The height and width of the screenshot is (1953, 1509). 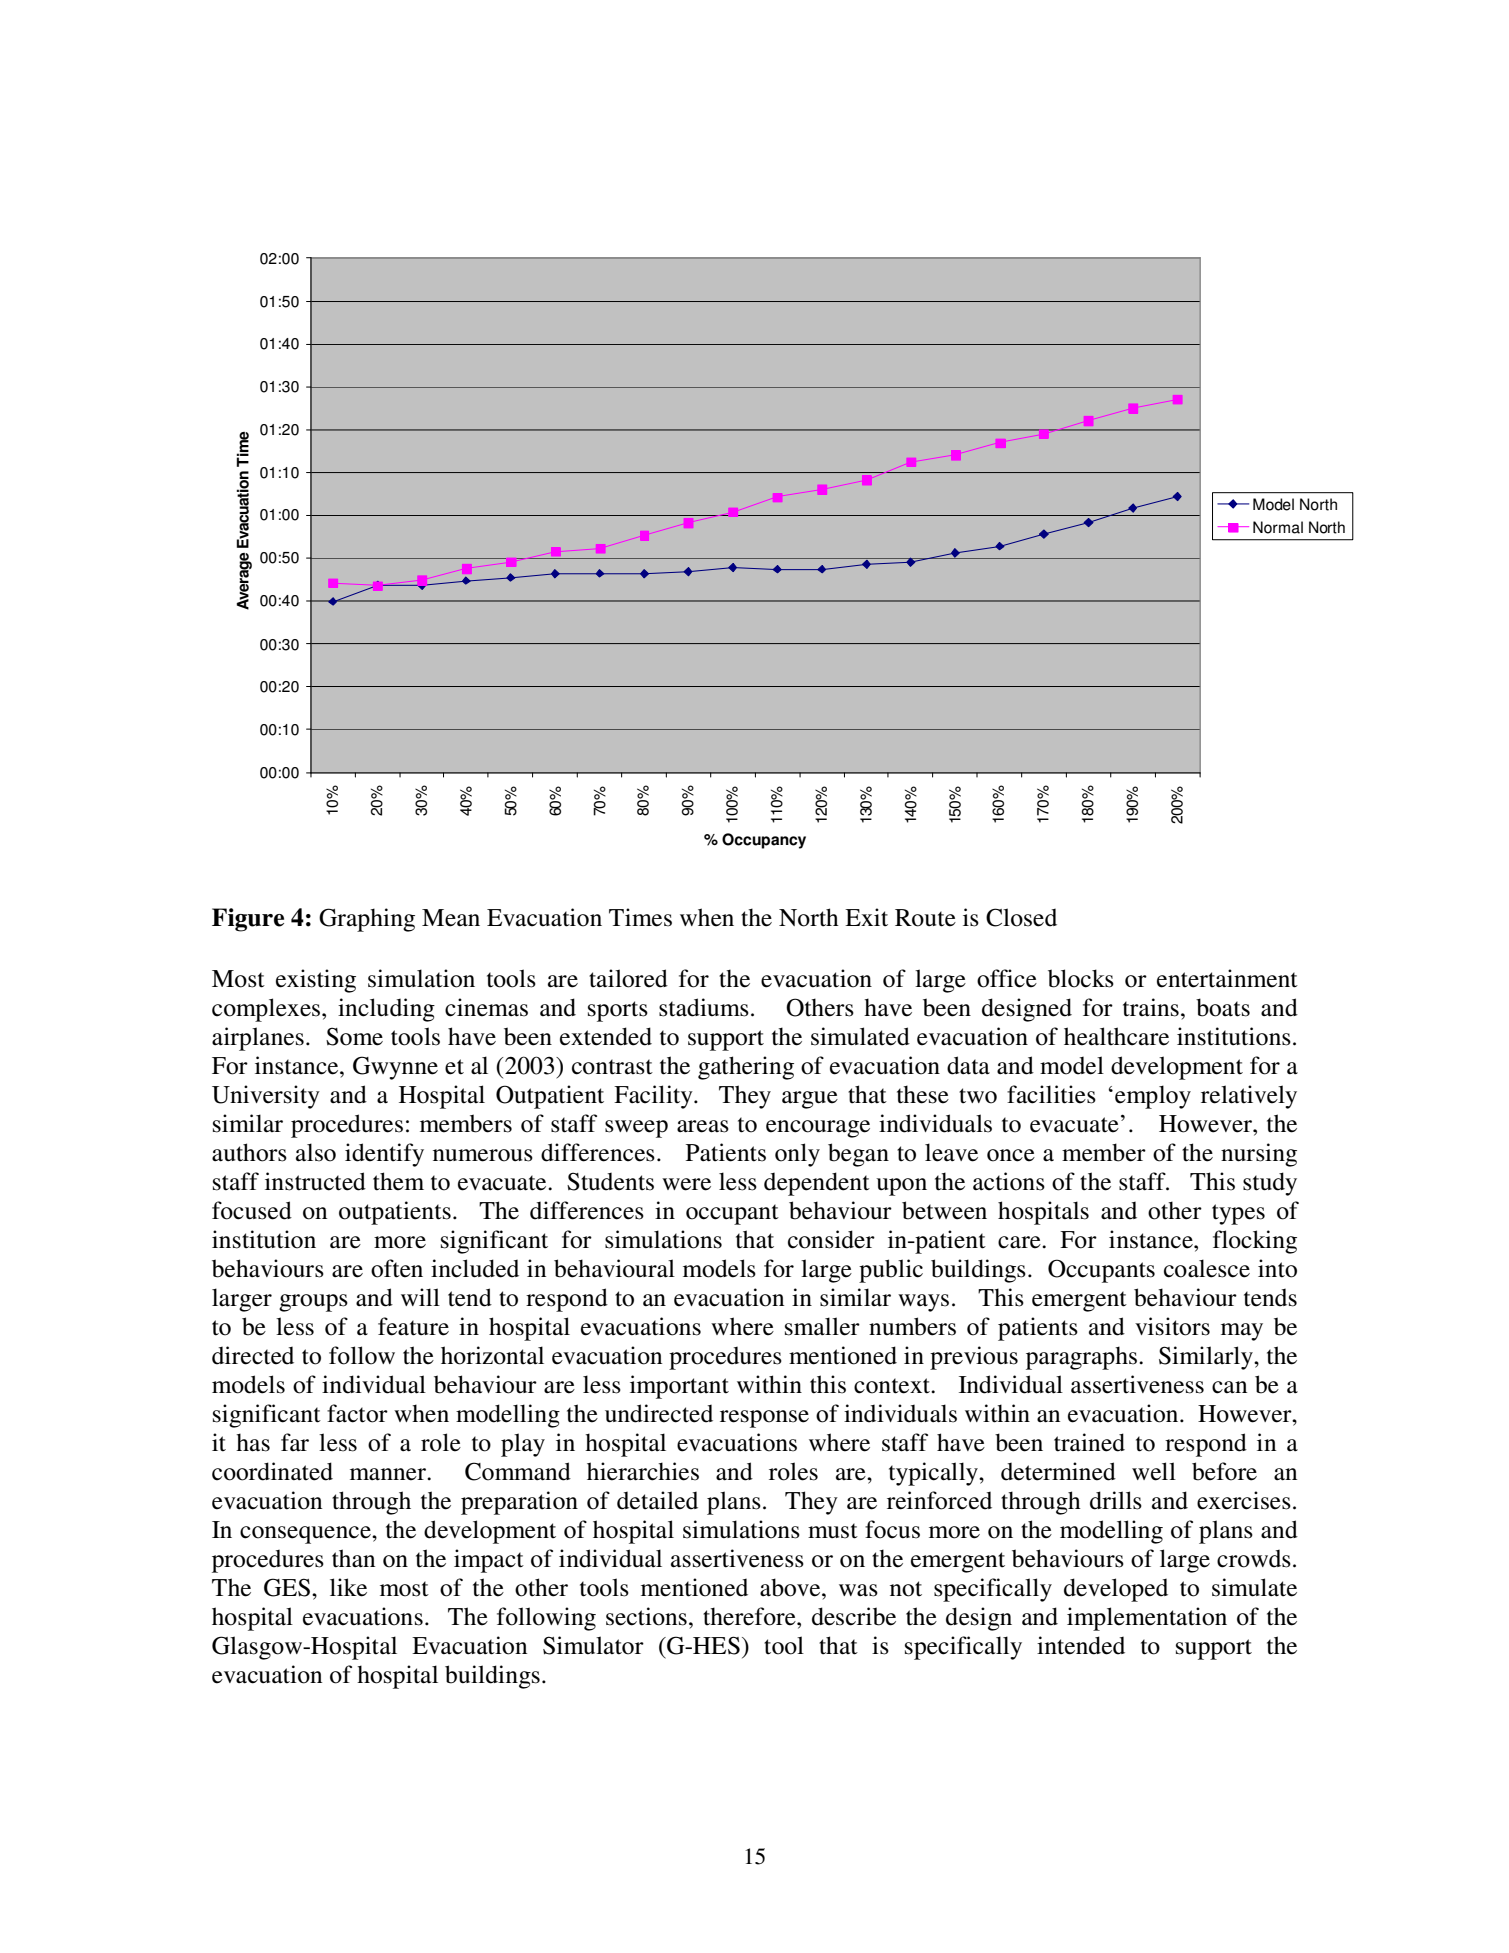 What do you see at coordinates (348, 1587) in the screenshot?
I see `like` at bounding box center [348, 1587].
